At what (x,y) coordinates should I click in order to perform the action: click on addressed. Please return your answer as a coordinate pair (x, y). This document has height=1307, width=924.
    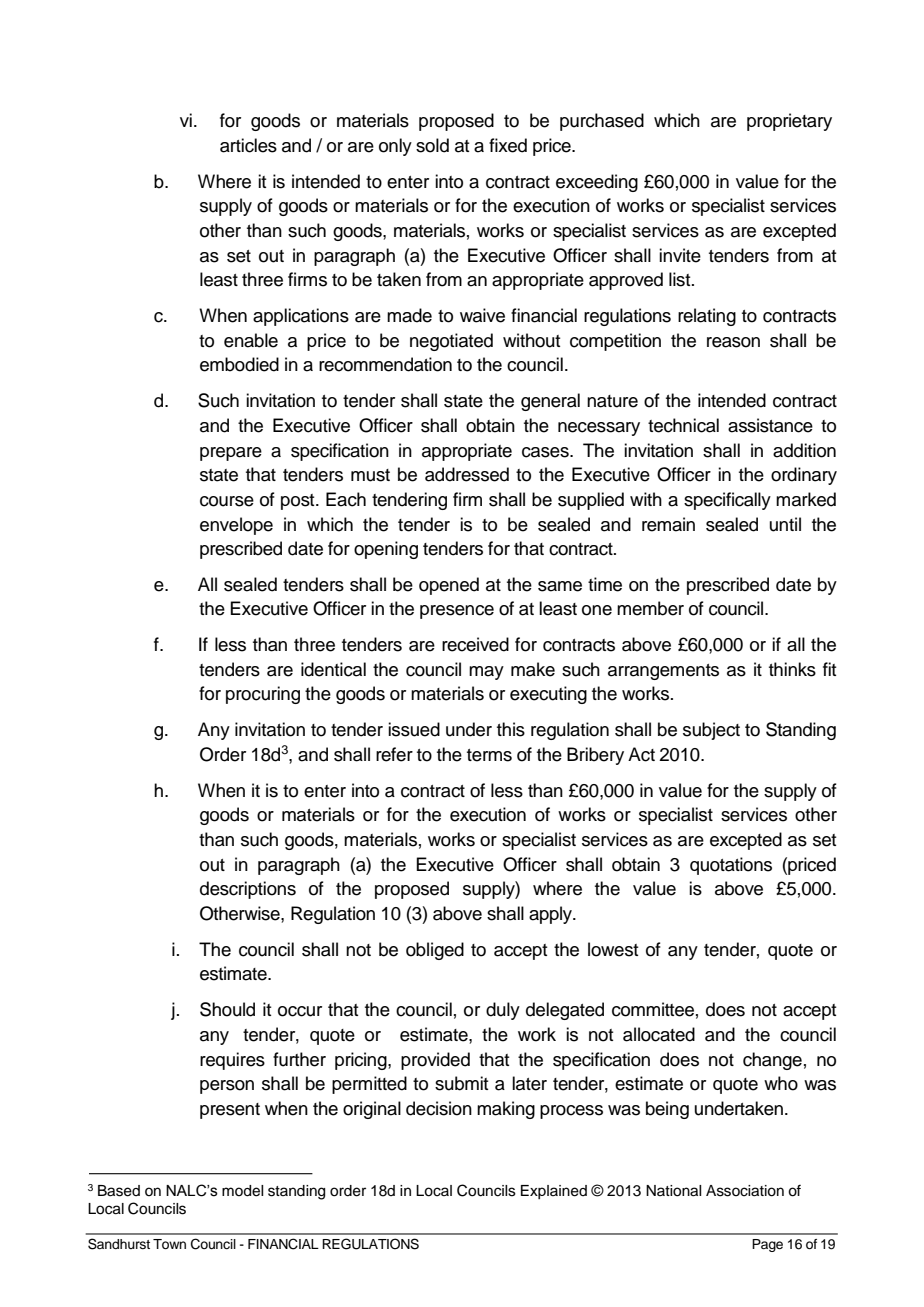
    Looking at the image, I should click on (467, 474).
